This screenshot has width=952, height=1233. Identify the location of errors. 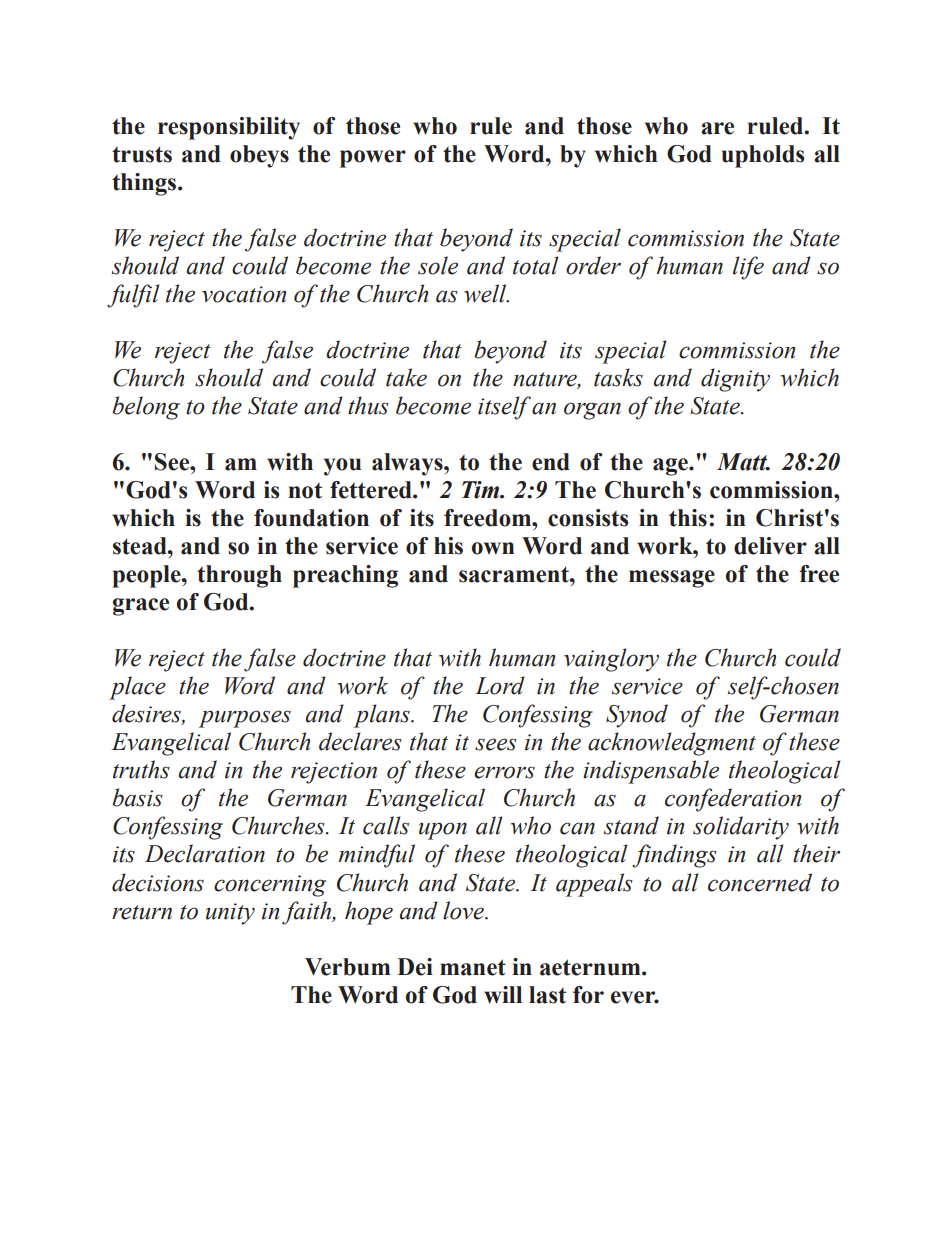
(504, 772).
